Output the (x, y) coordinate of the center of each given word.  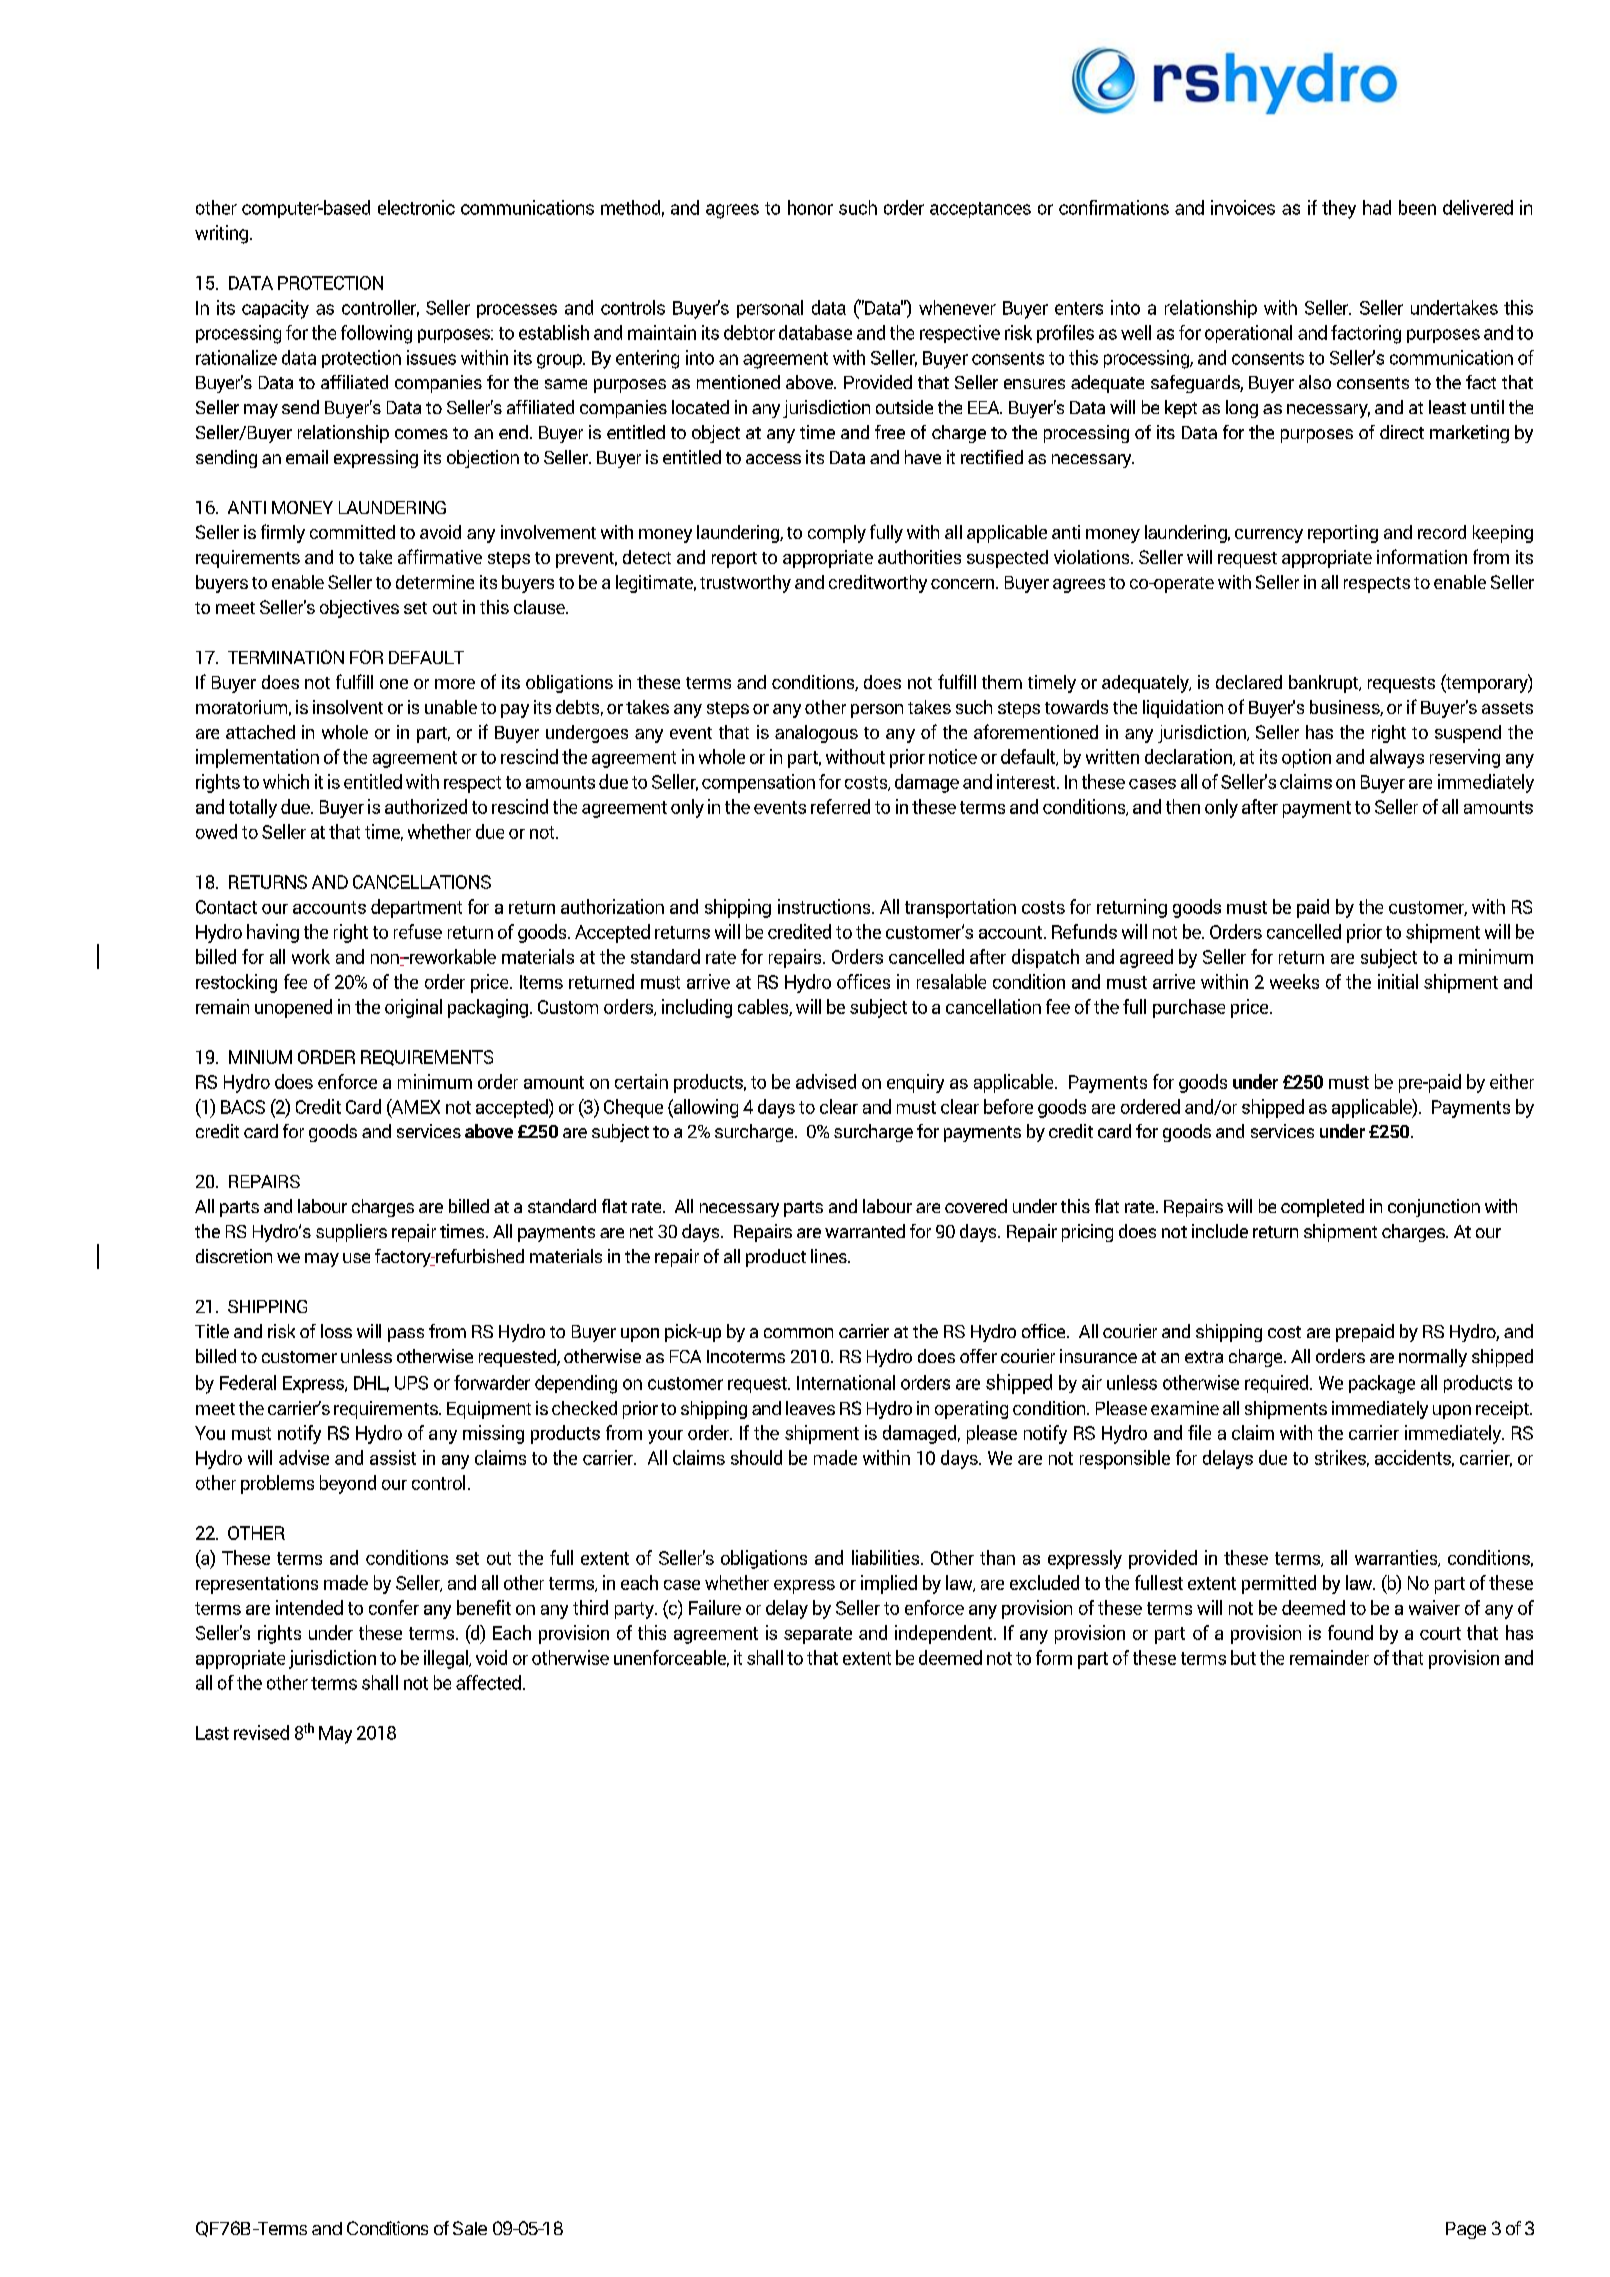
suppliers (351, 1233)
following (376, 334)
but (1243, 1657)
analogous (816, 734)
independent (945, 1634)
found (1350, 1632)
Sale (470, 2228)
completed (1322, 1208)
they (1339, 209)
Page (1466, 2230)
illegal (447, 1659)
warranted (865, 1231)
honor (810, 207)
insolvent (348, 707)
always (1397, 758)
